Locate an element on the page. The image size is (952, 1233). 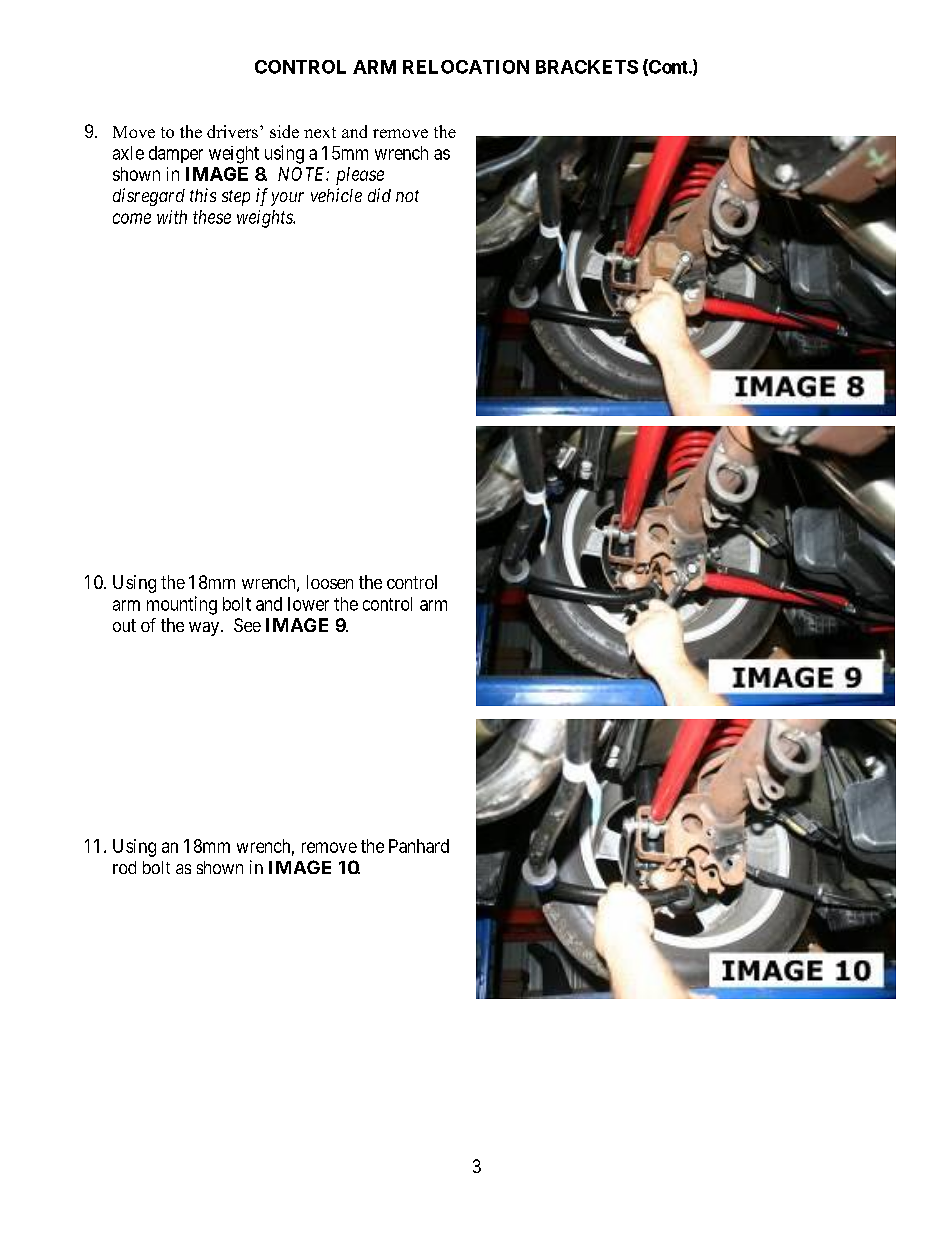
side is located at coordinates (284, 131).
